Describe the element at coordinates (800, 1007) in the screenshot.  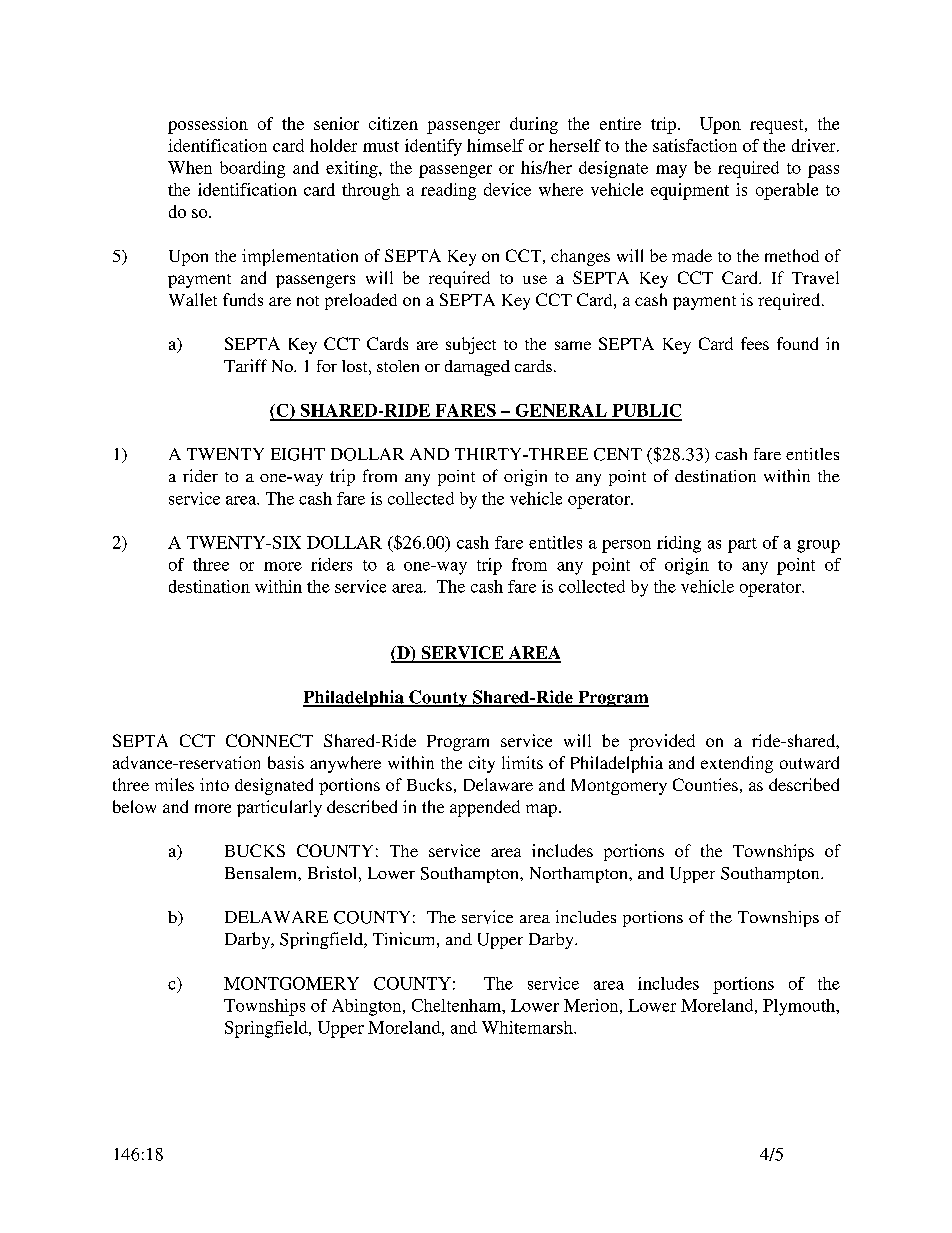
I see `Plymouth` at that location.
